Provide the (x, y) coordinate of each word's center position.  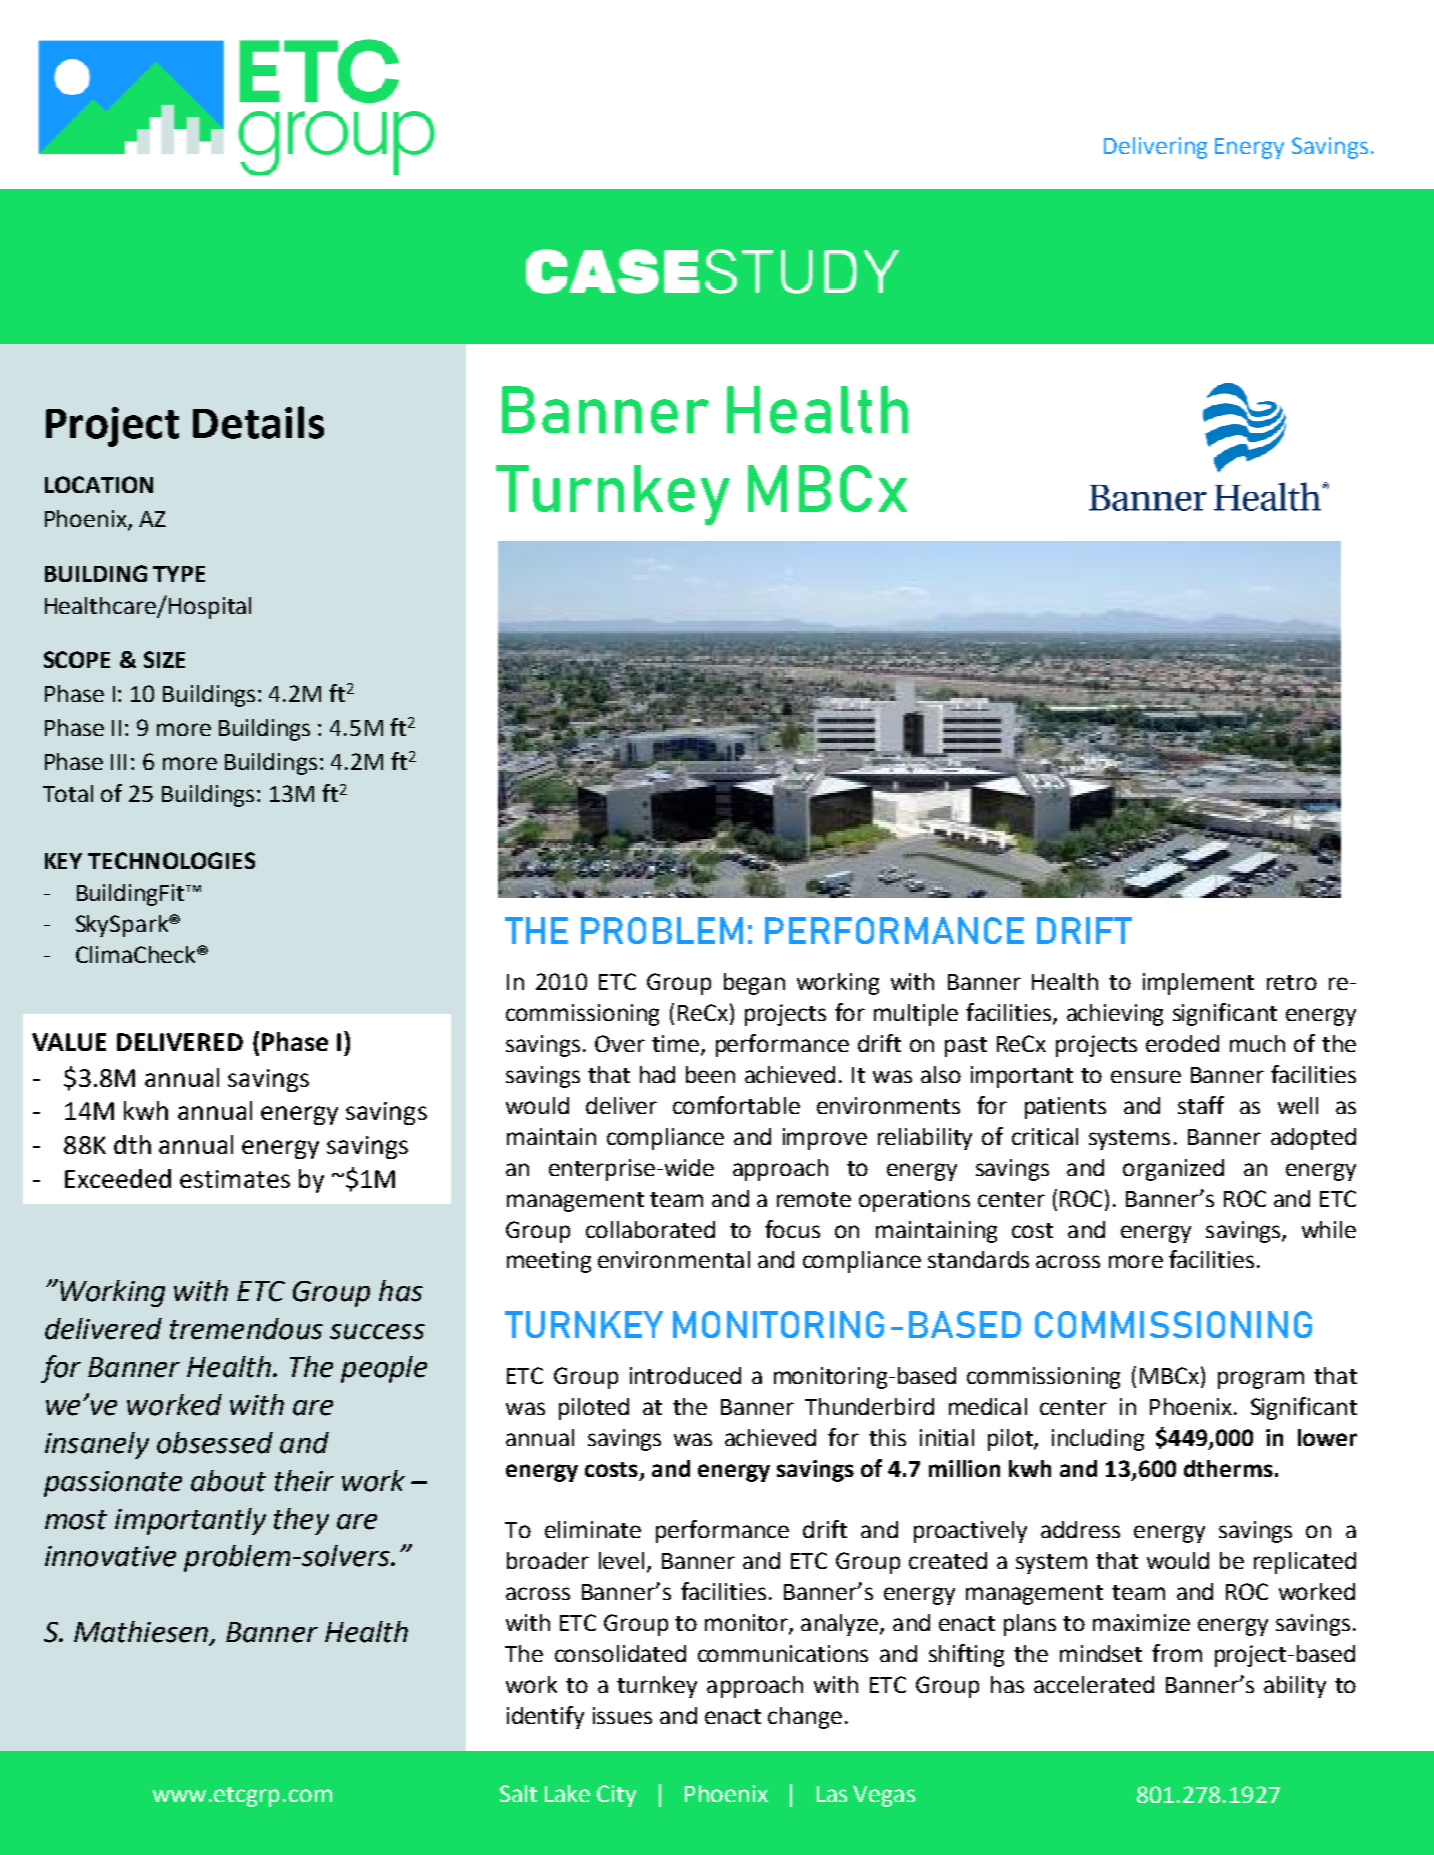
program (1261, 1380)
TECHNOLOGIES (171, 860)
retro (1292, 982)
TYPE (179, 574)
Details (258, 422)
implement (1198, 984)
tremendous (246, 1329)
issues (622, 1715)
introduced (685, 1375)
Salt (518, 1793)
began (754, 984)
